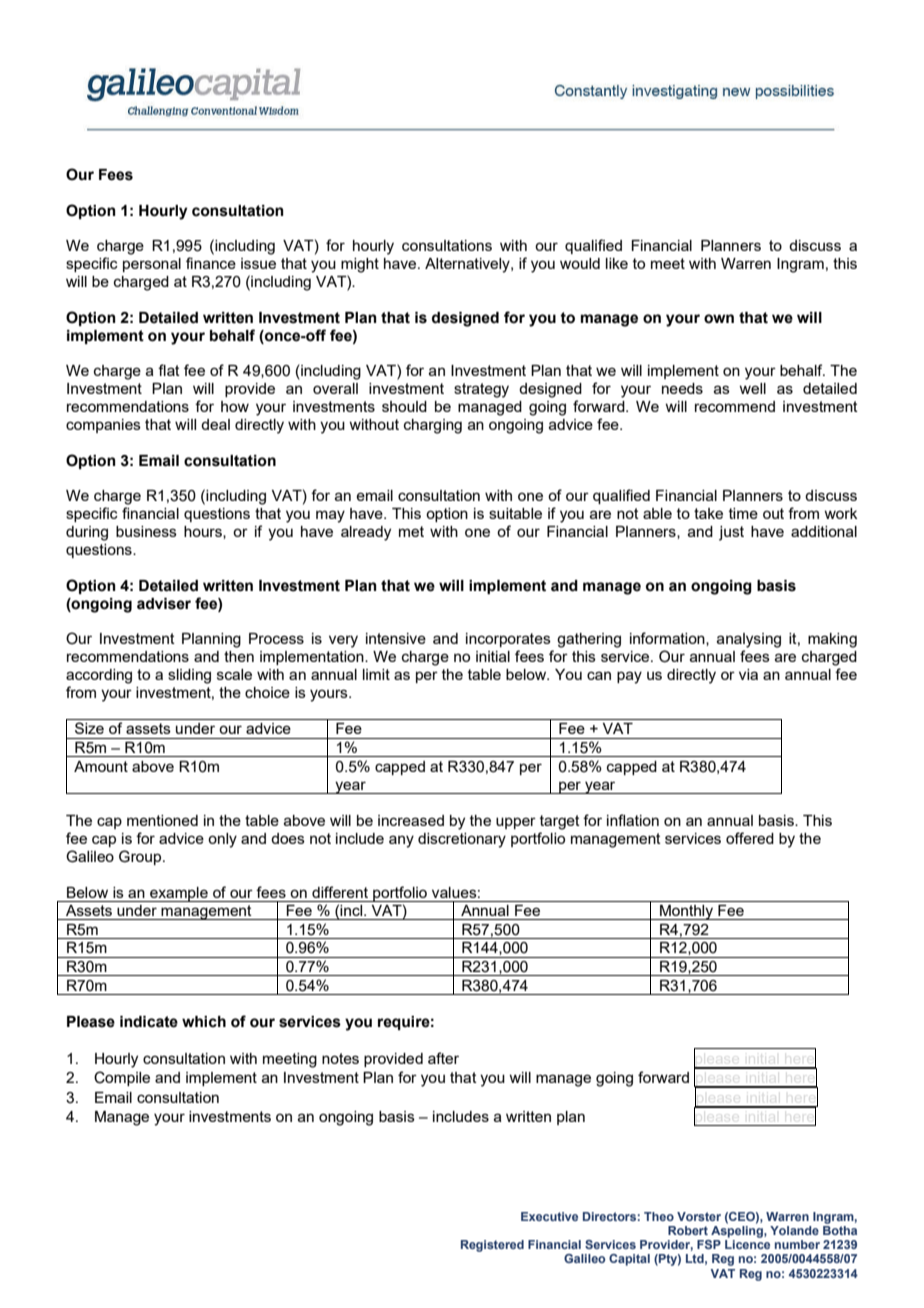 The height and width of the document is (1308, 924). I want to click on offered, so click(750, 838).
